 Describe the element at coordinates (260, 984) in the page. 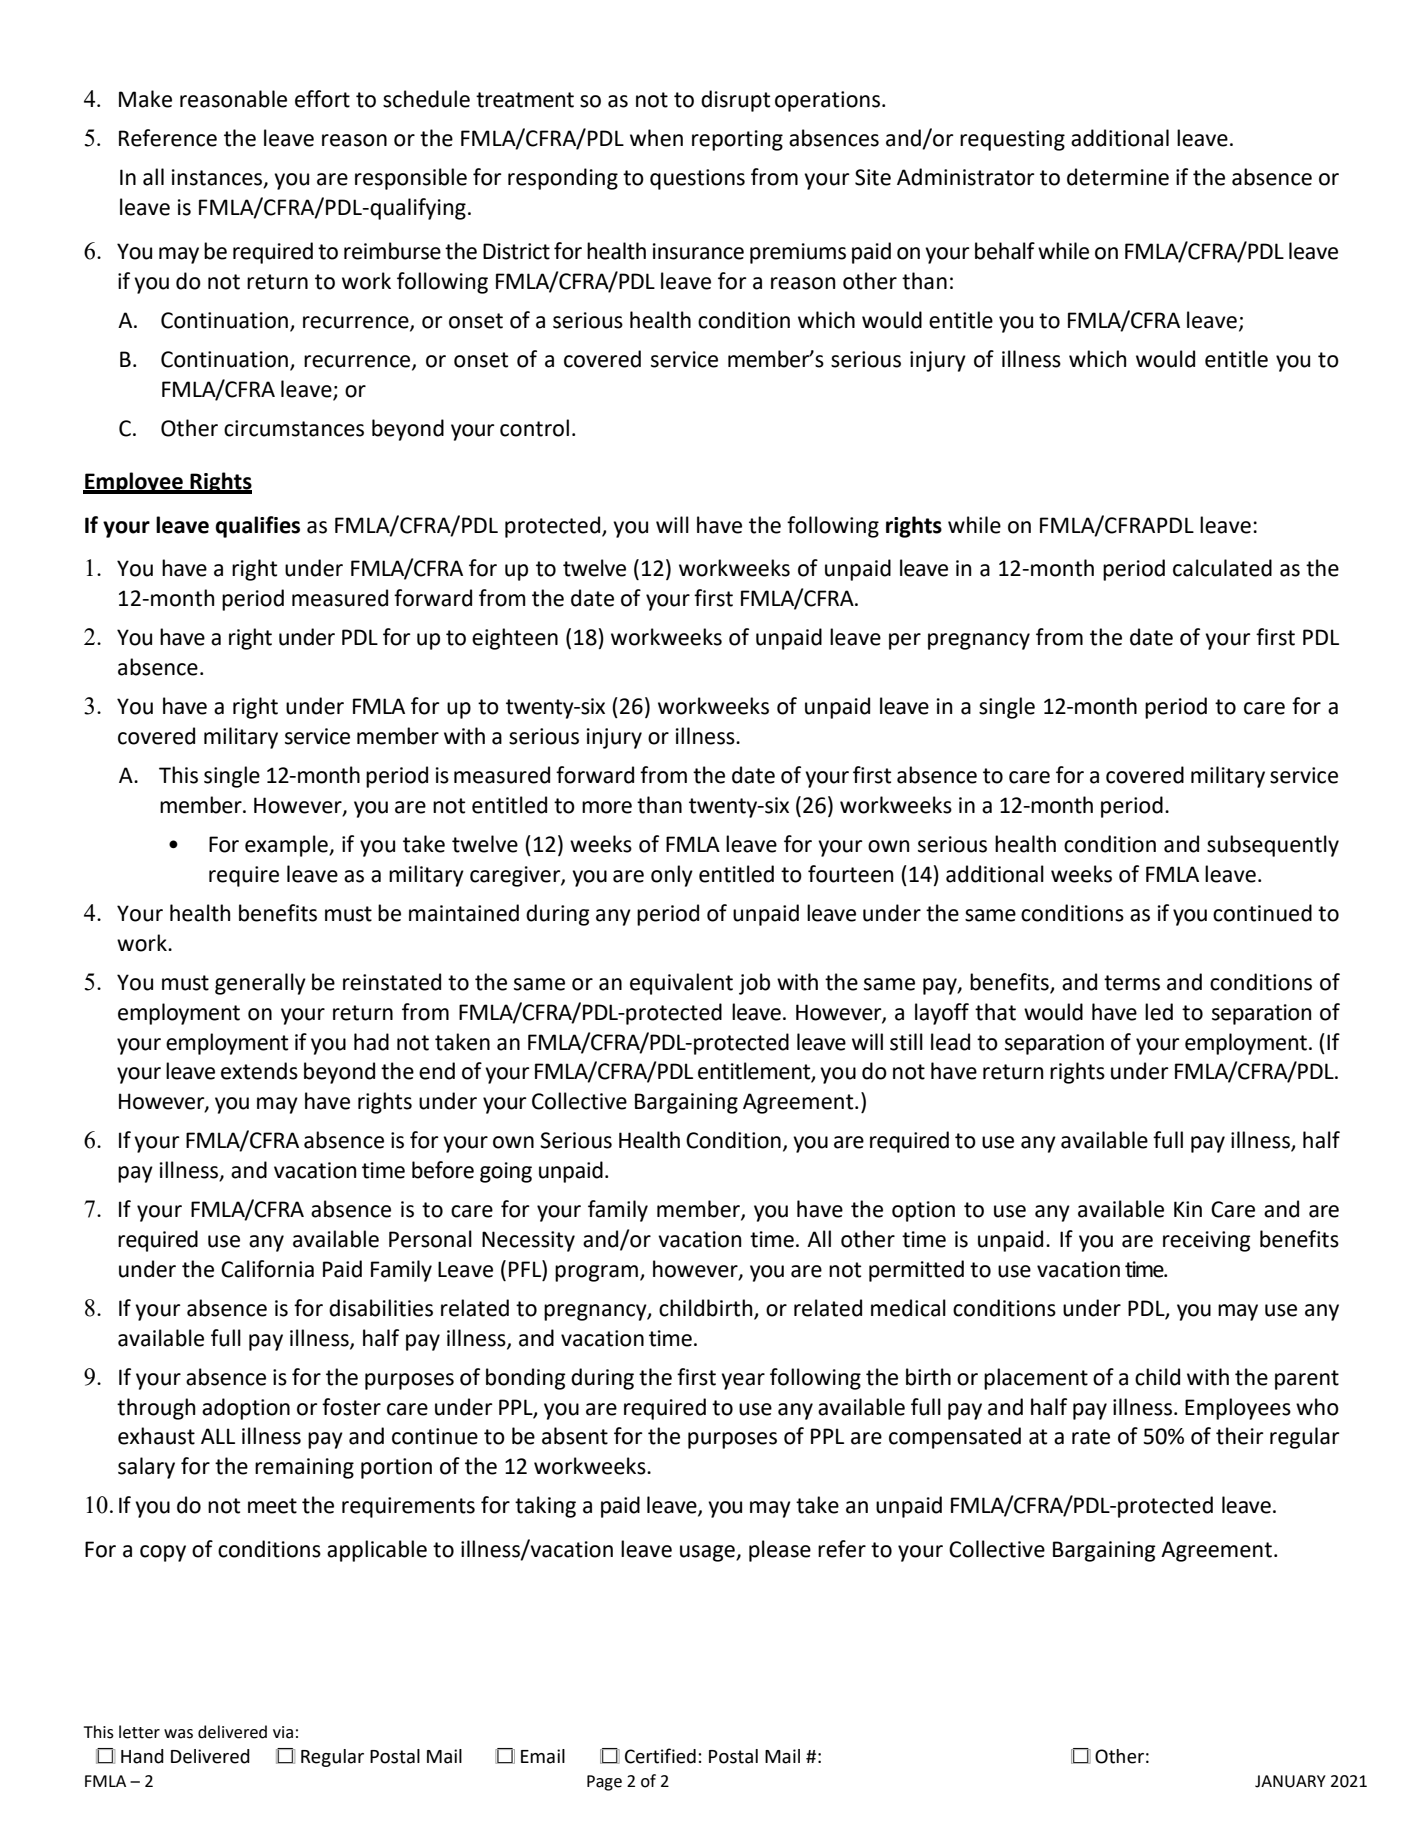

I see `generally` at that location.
